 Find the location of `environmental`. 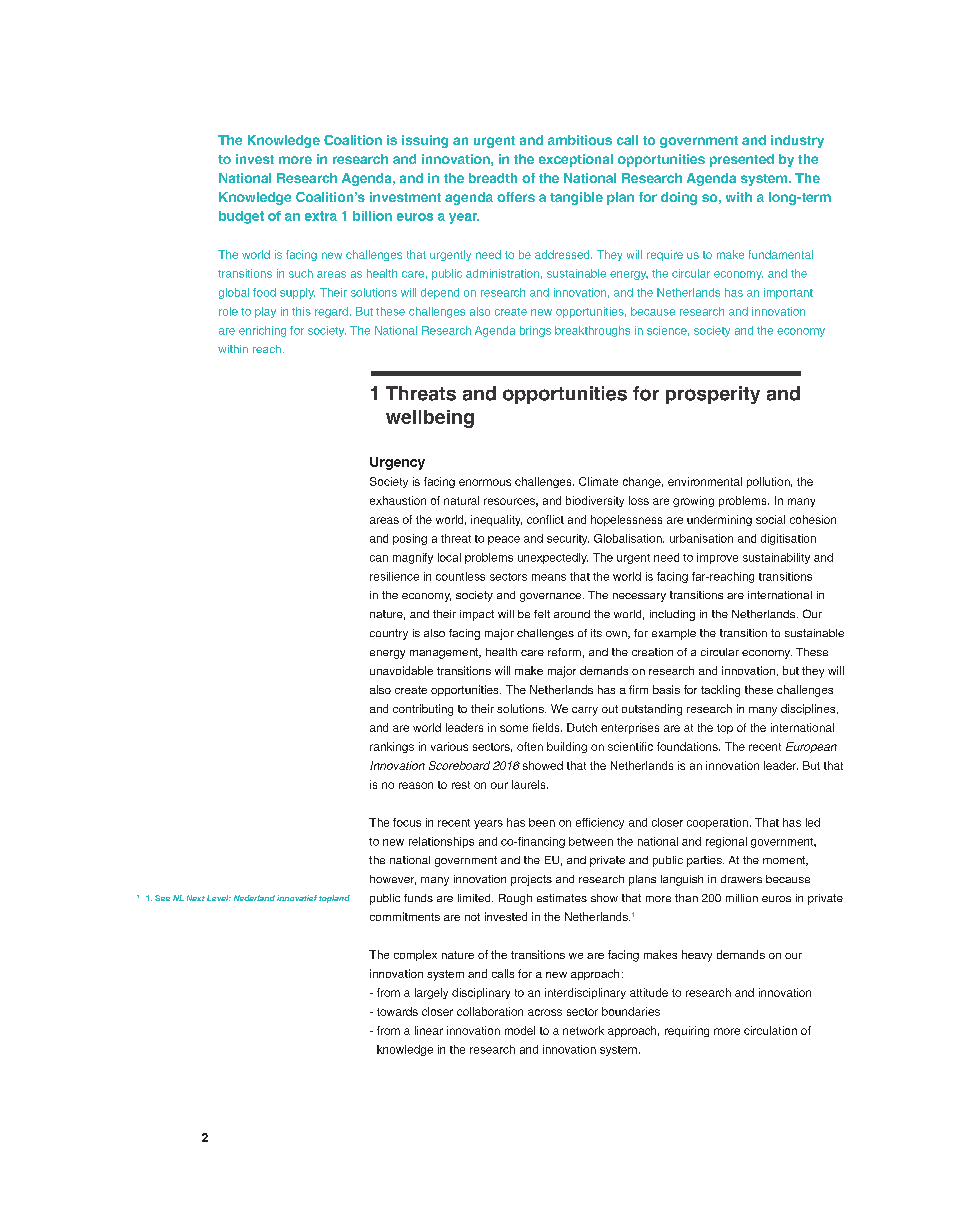

environmental is located at coordinates (705, 481).
